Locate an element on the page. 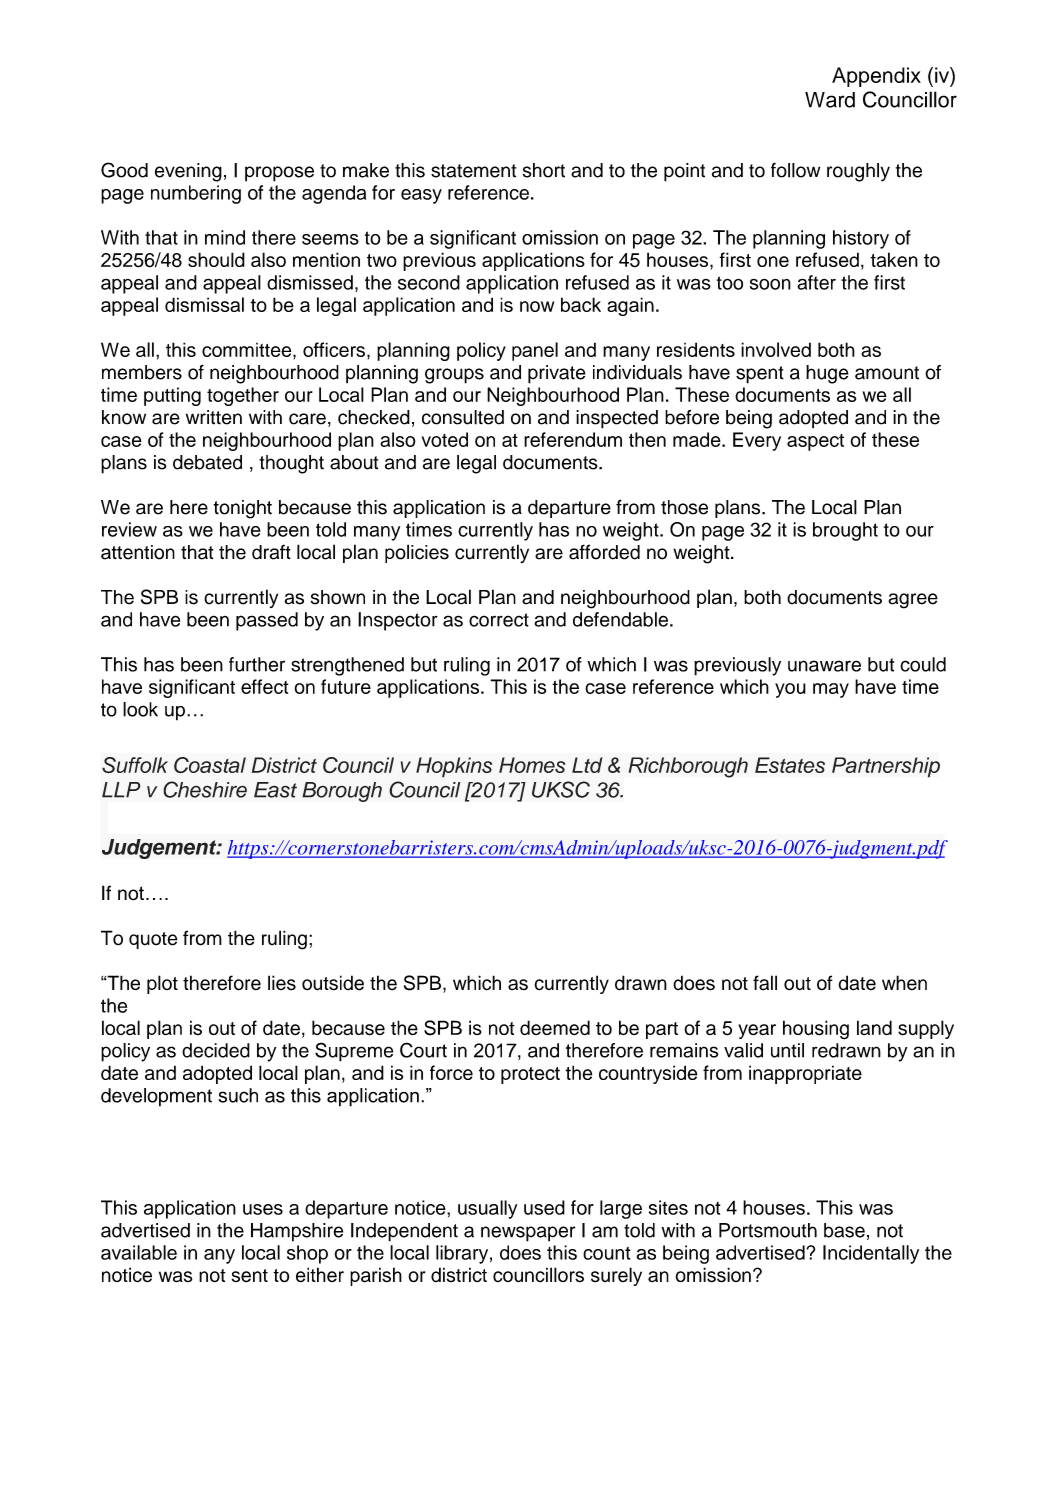 The width and height of the image is (1057, 1495). further is located at coordinates (257, 664).
